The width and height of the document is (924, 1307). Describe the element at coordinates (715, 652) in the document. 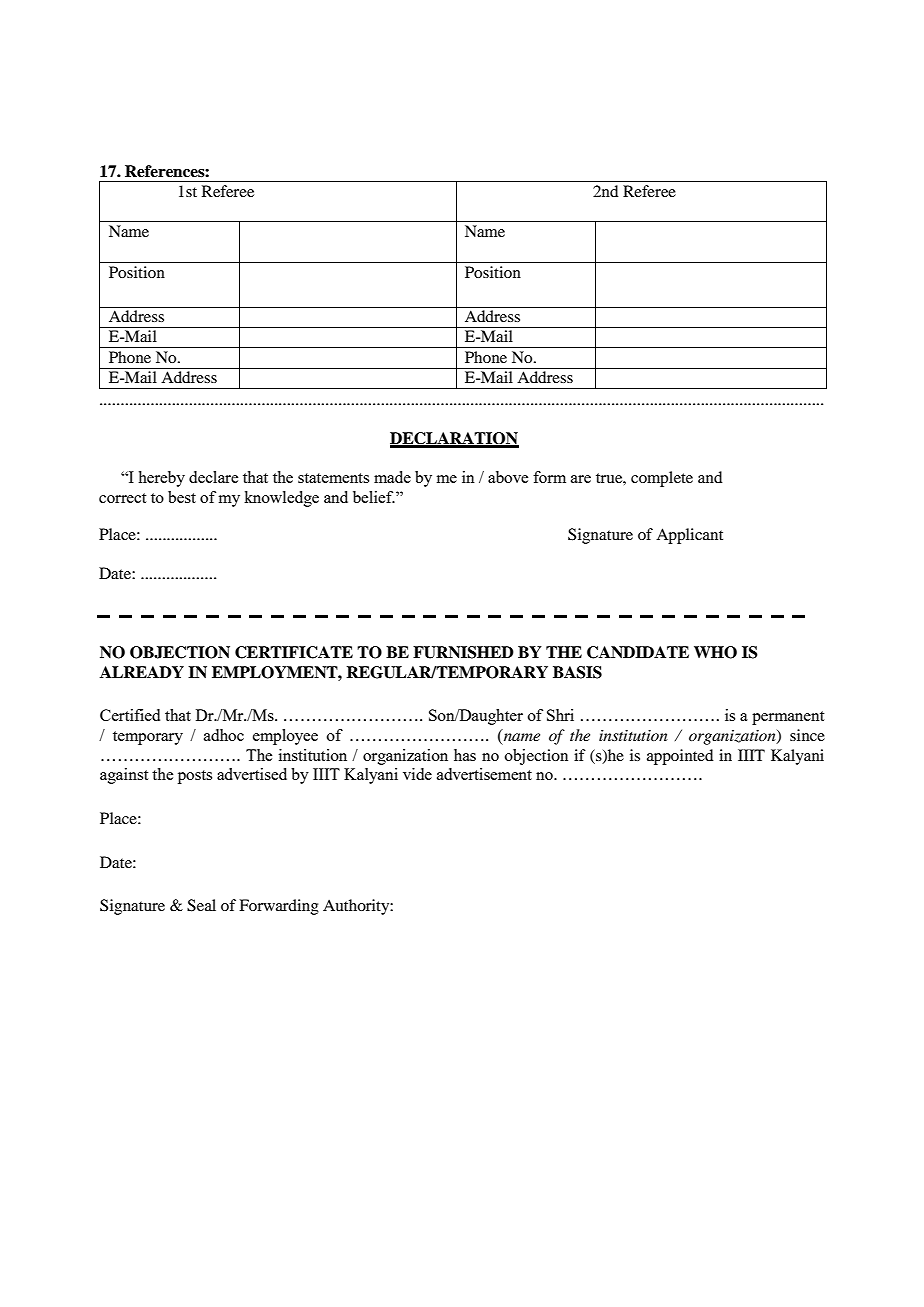

I see `WHO` at that location.
